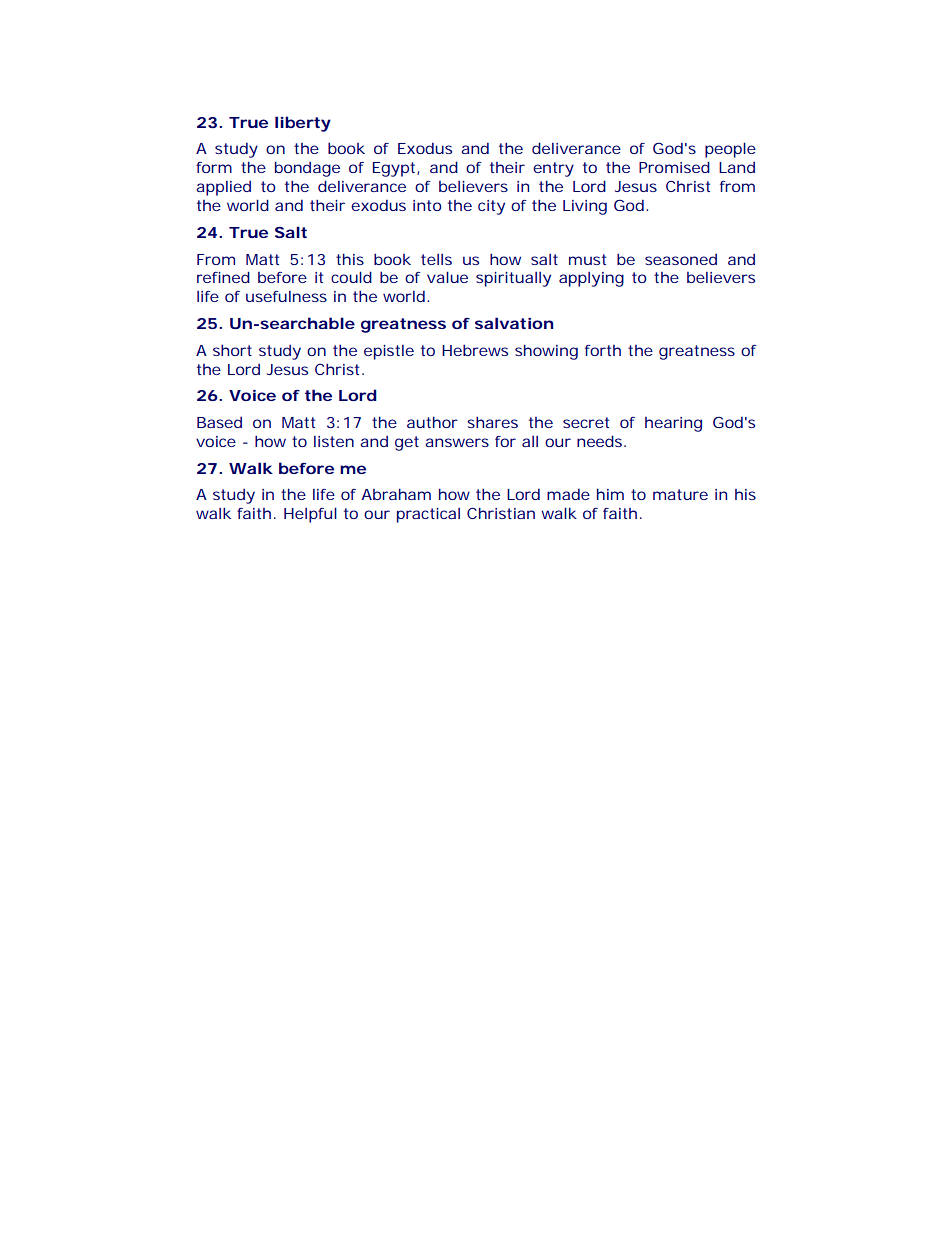 This screenshot has width=952, height=1233. What do you see at coordinates (680, 494) in the screenshot?
I see `mature` at bounding box center [680, 494].
